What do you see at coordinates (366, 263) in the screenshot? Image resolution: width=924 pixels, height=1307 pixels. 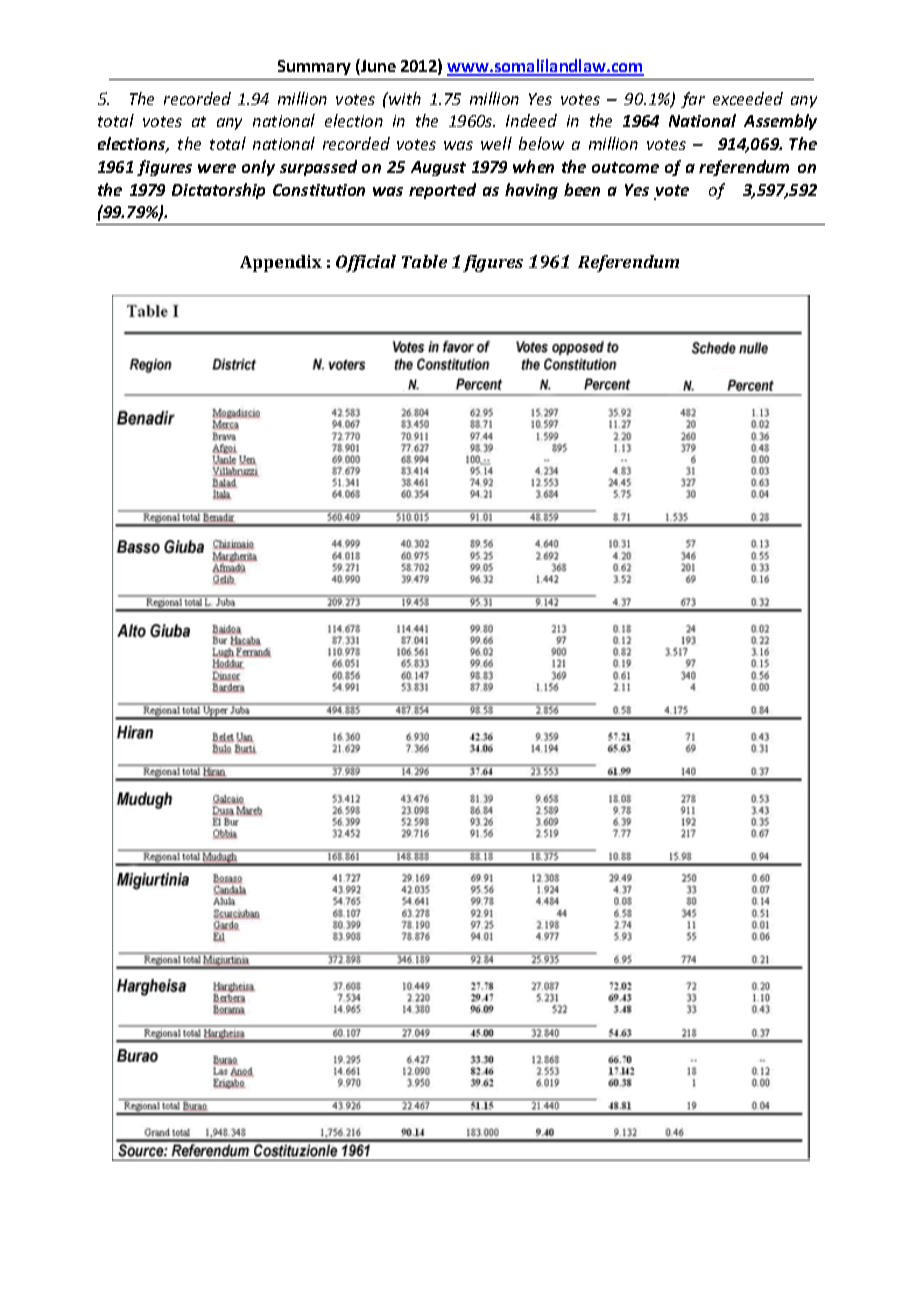 I see `Official` at bounding box center [366, 263].
